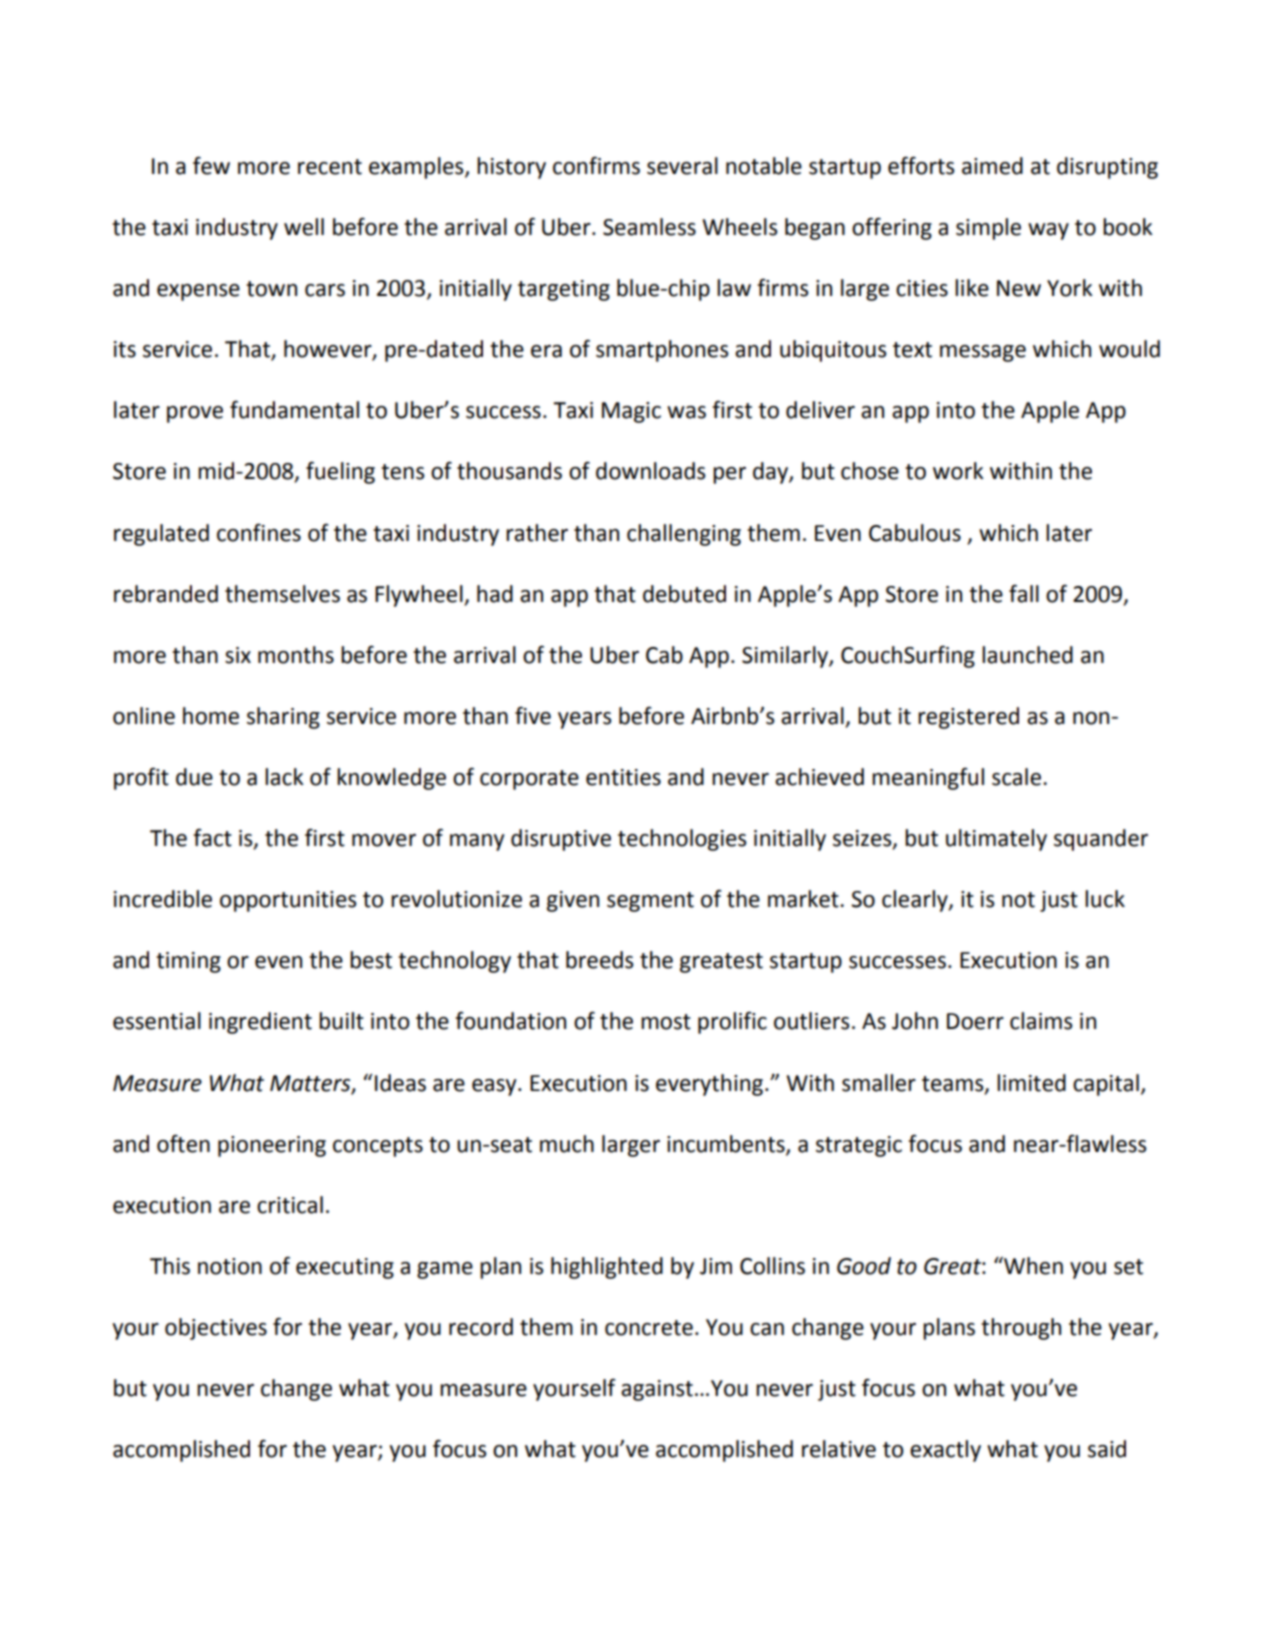 This screenshot has height=1652, width=1276. I want to click on well, so click(304, 227).
